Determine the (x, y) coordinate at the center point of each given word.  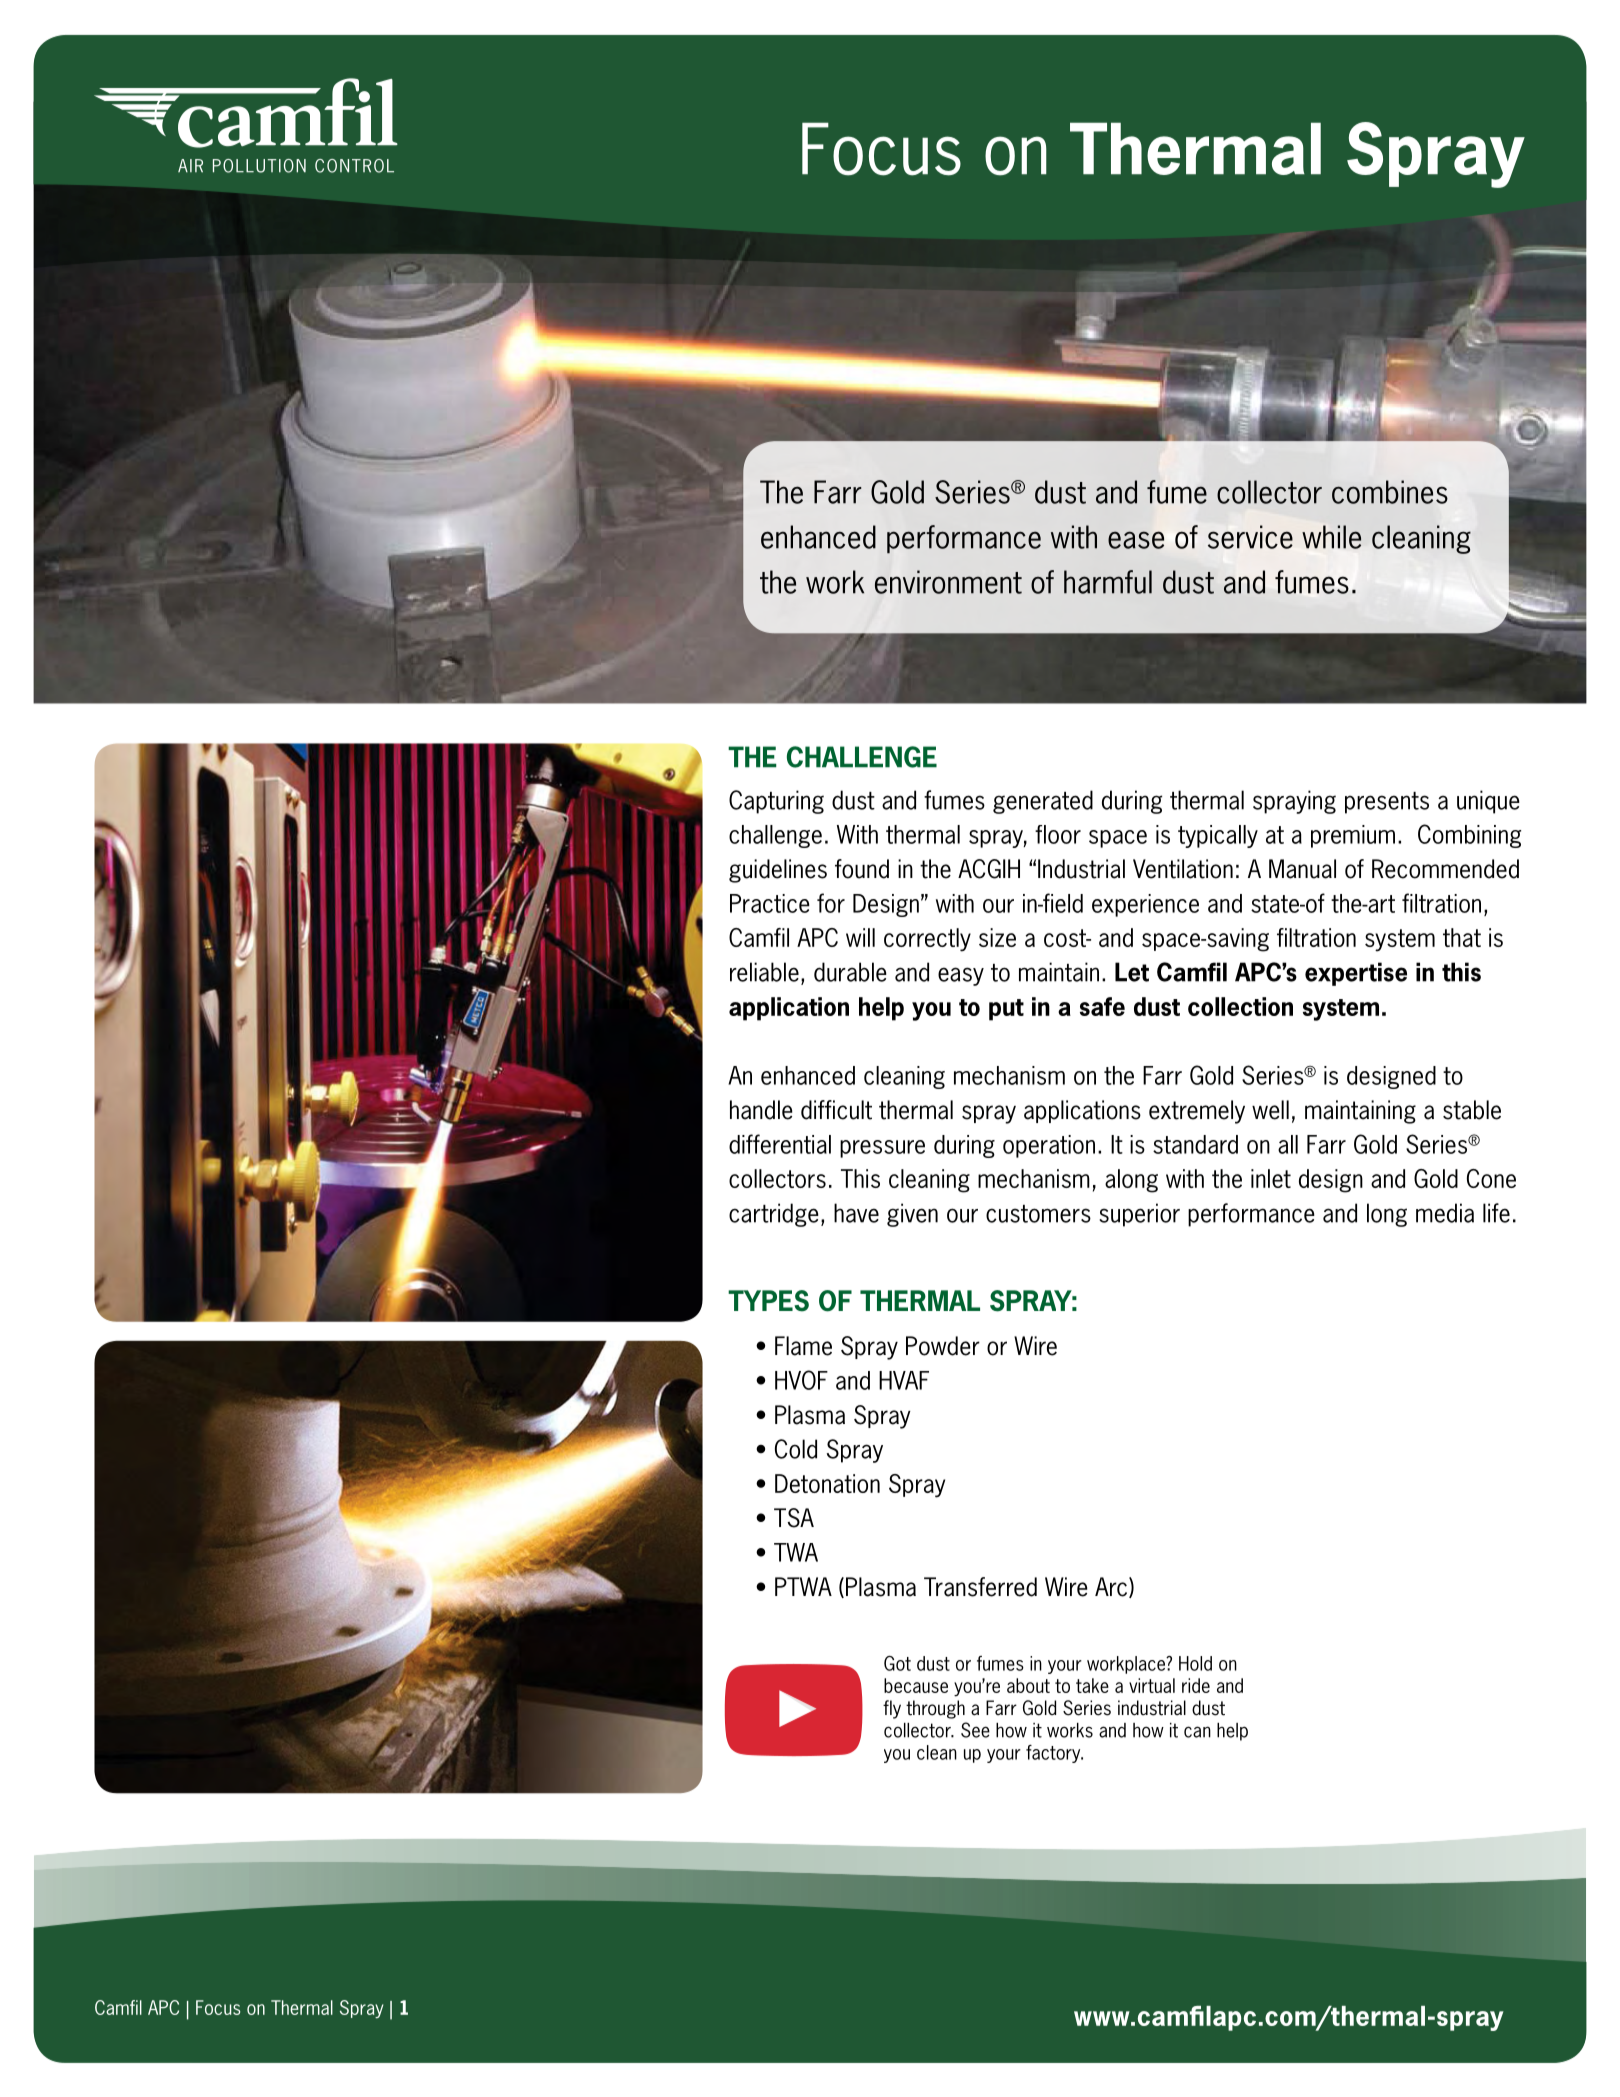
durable (850, 972)
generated (1043, 802)
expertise (1356, 974)
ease (1136, 540)
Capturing (776, 802)
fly (892, 1709)
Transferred (980, 1587)
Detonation (827, 1483)
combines (1390, 492)
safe (1102, 1006)
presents (1387, 803)
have (856, 1213)
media (1445, 1213)
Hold (1195, 1663)
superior (1139, 1215)
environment (948, 582)
